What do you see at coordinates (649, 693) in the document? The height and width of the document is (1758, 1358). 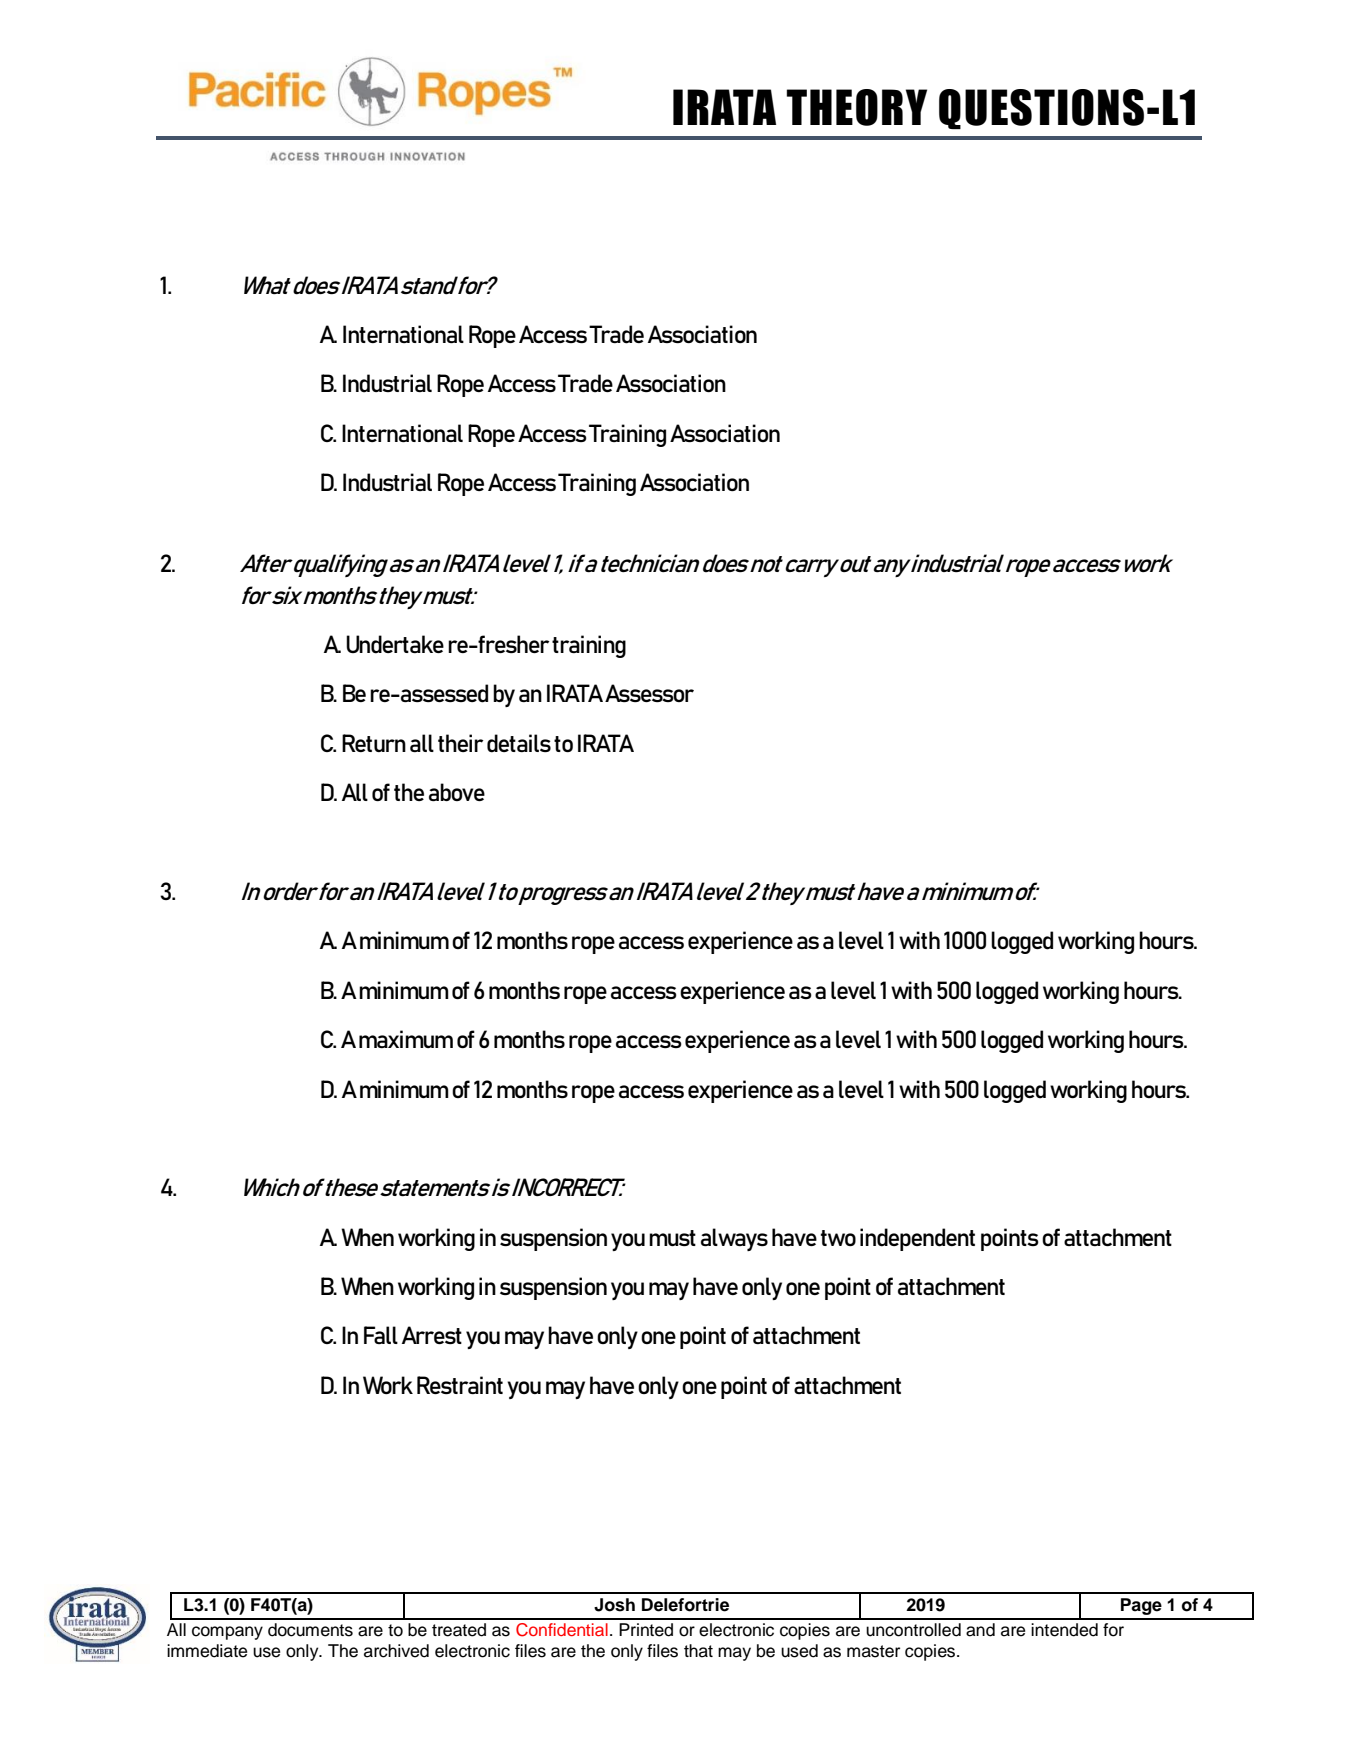 I see `Assessor` at bounding box center [649, 693].
